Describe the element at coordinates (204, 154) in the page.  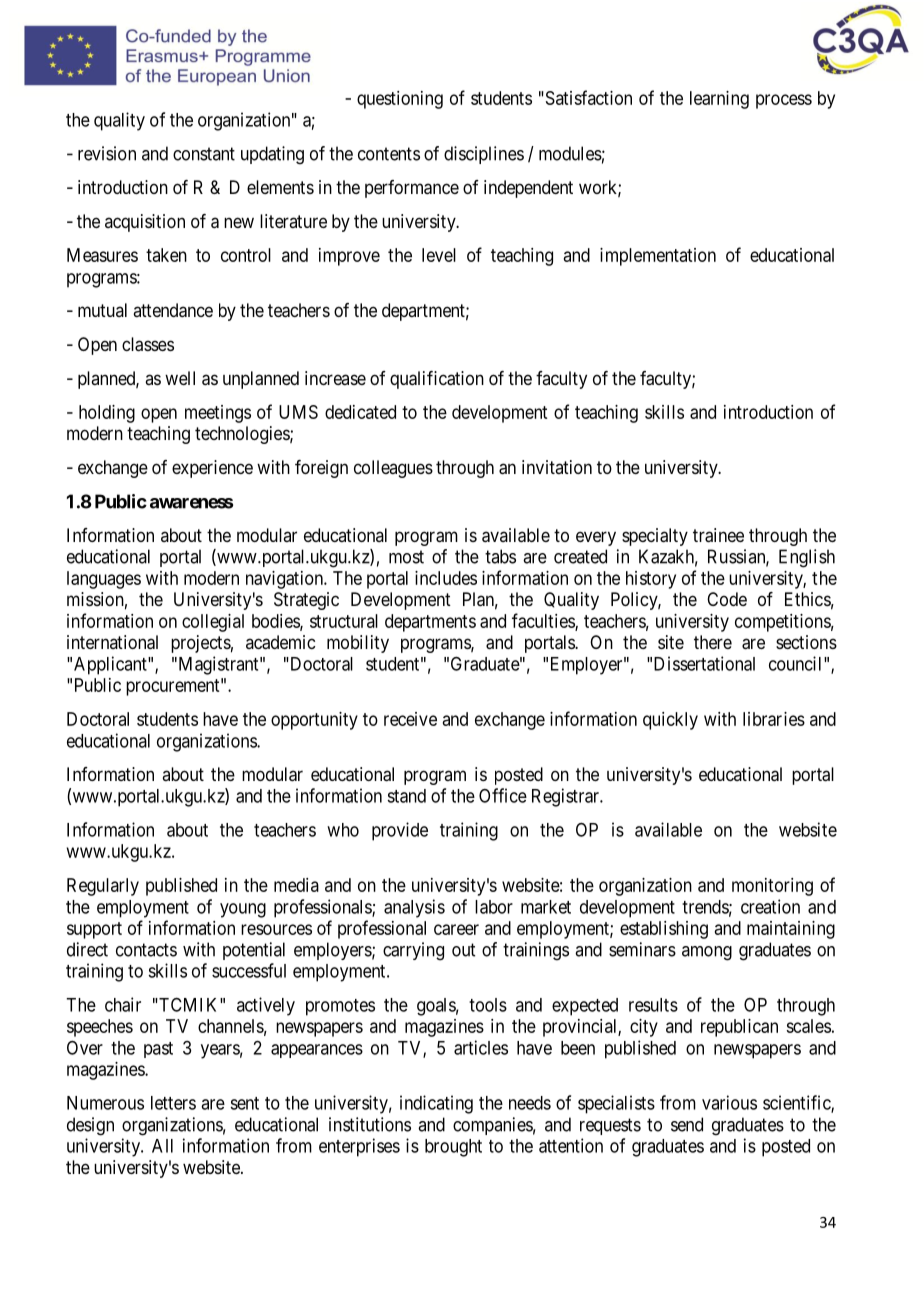
I see `constant` at that location.
